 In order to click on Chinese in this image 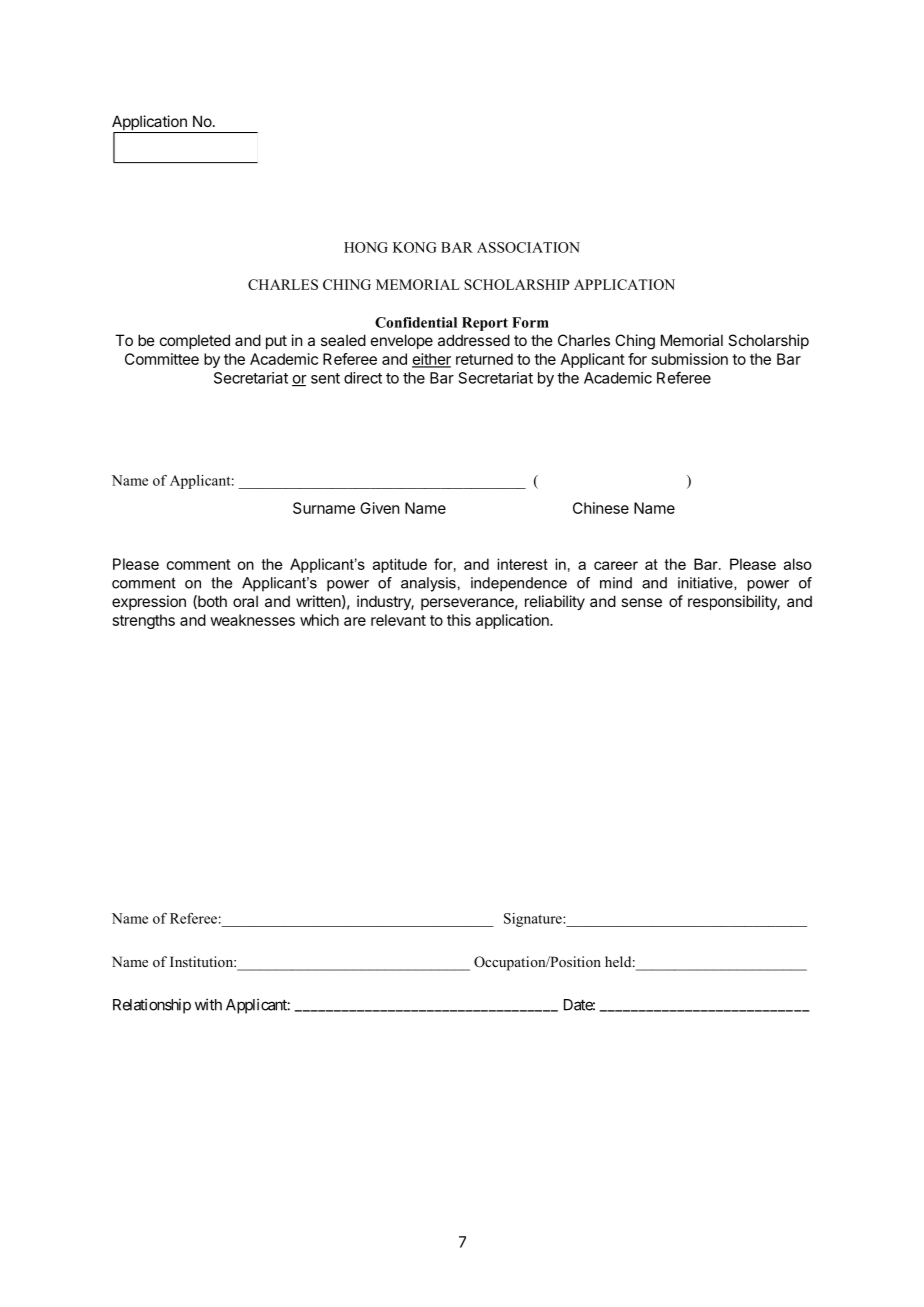, I will do `click(601, 508)`.
